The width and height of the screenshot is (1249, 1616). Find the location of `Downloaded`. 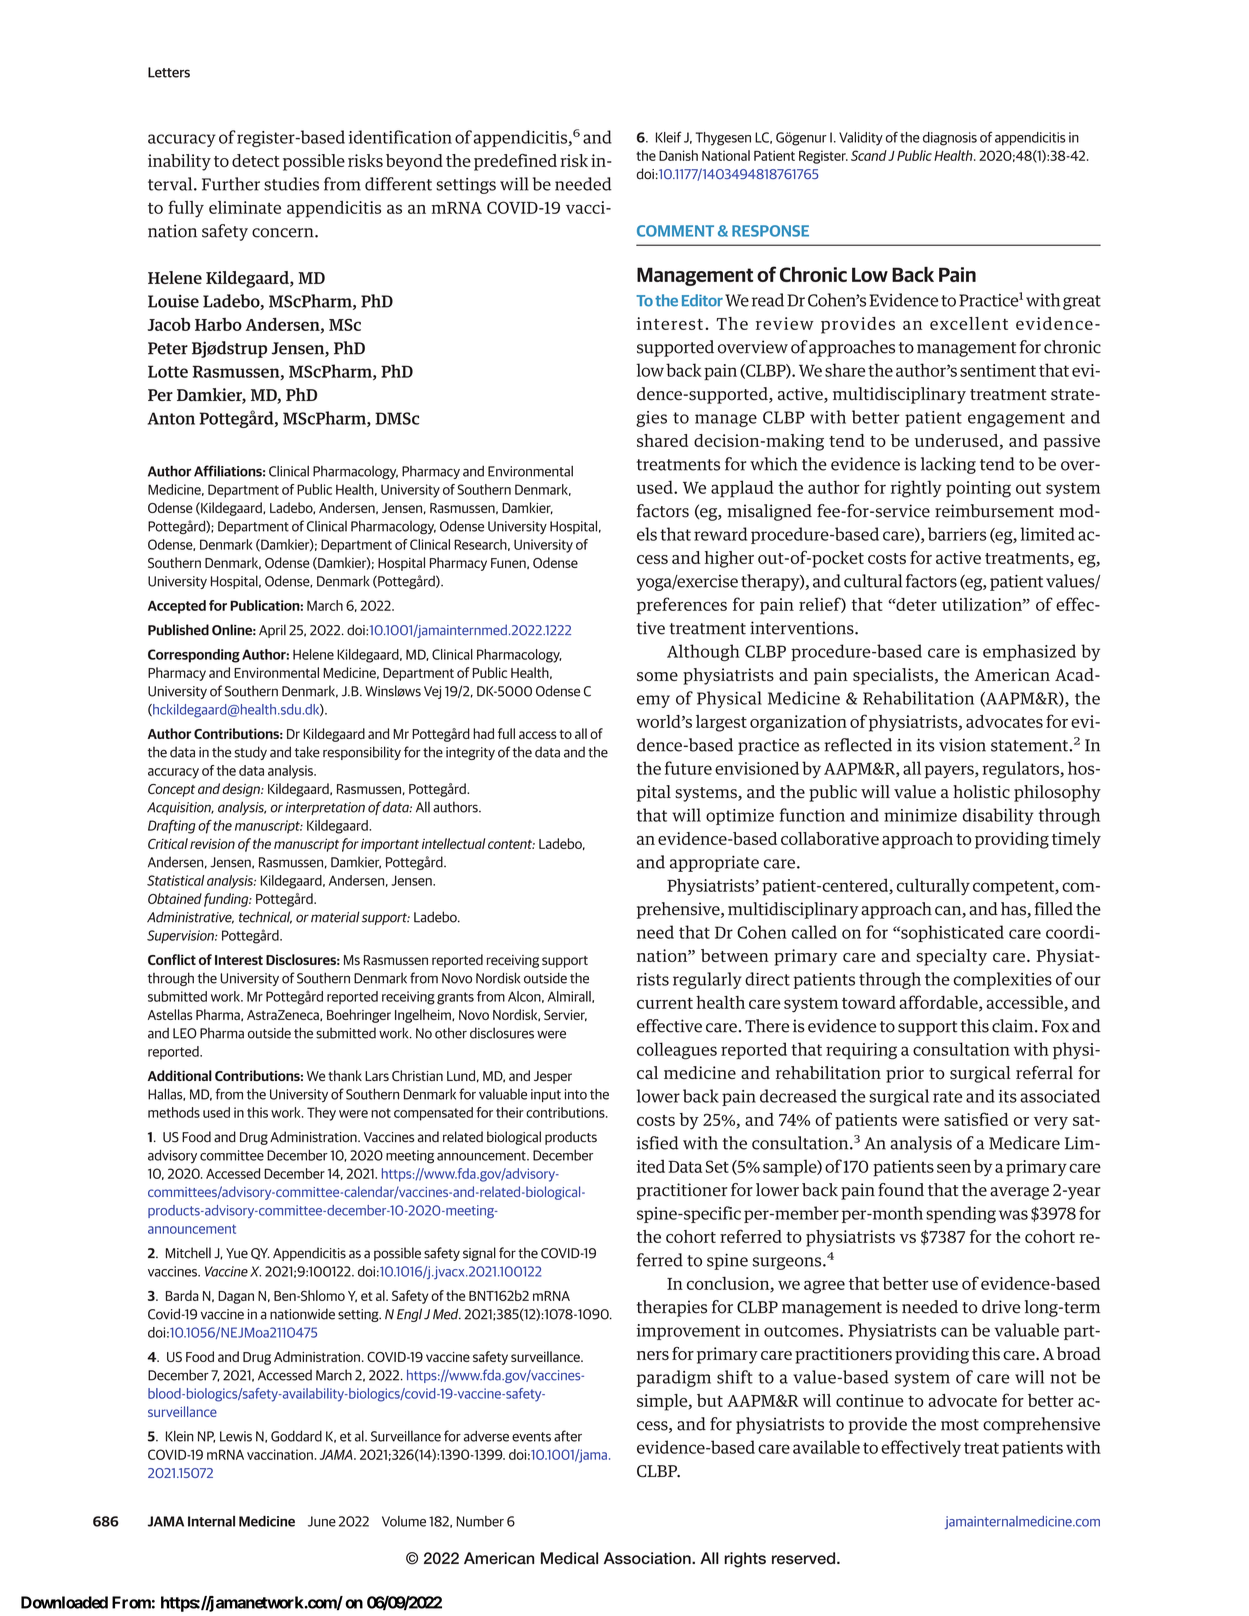

Downloaded is located at coordinates (64, 1602).
